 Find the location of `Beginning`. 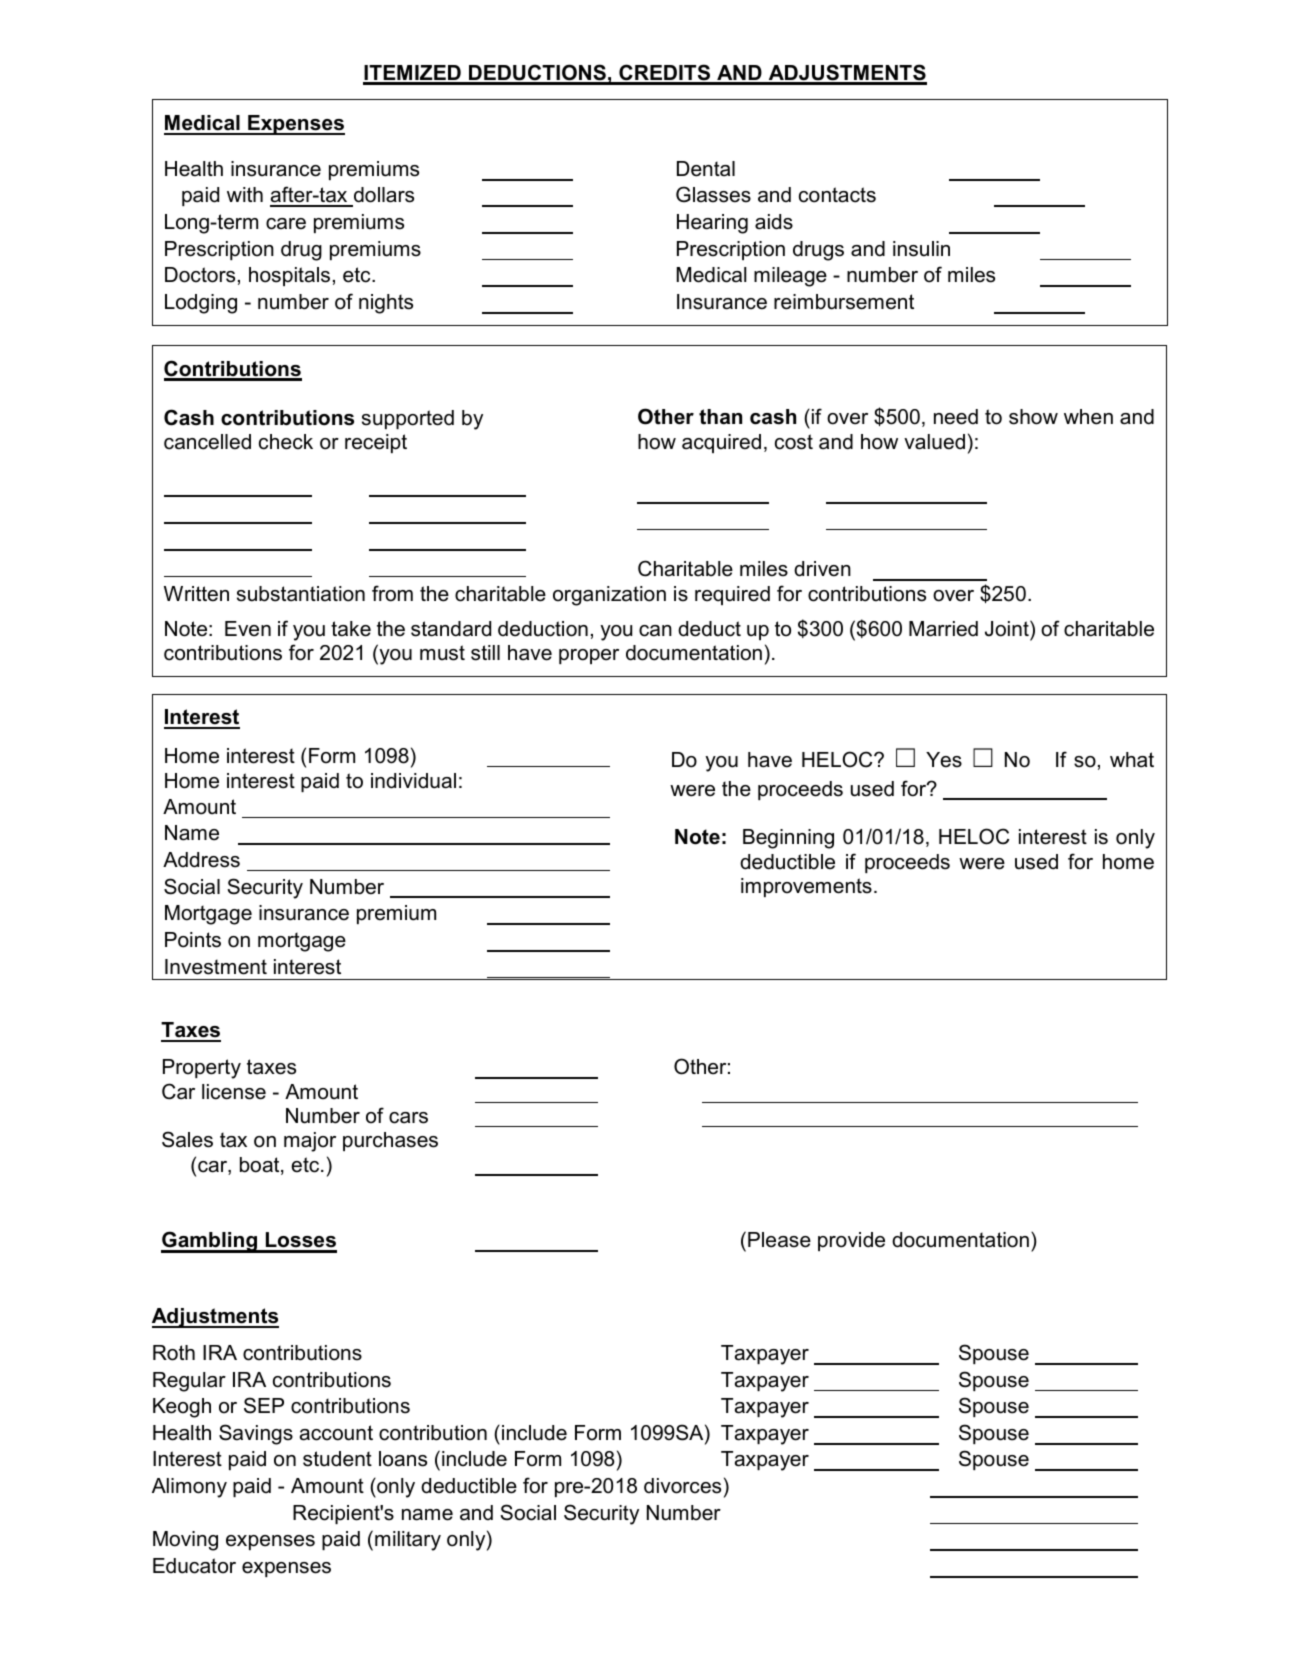

Beginning is located at coordinates (788, 839).
